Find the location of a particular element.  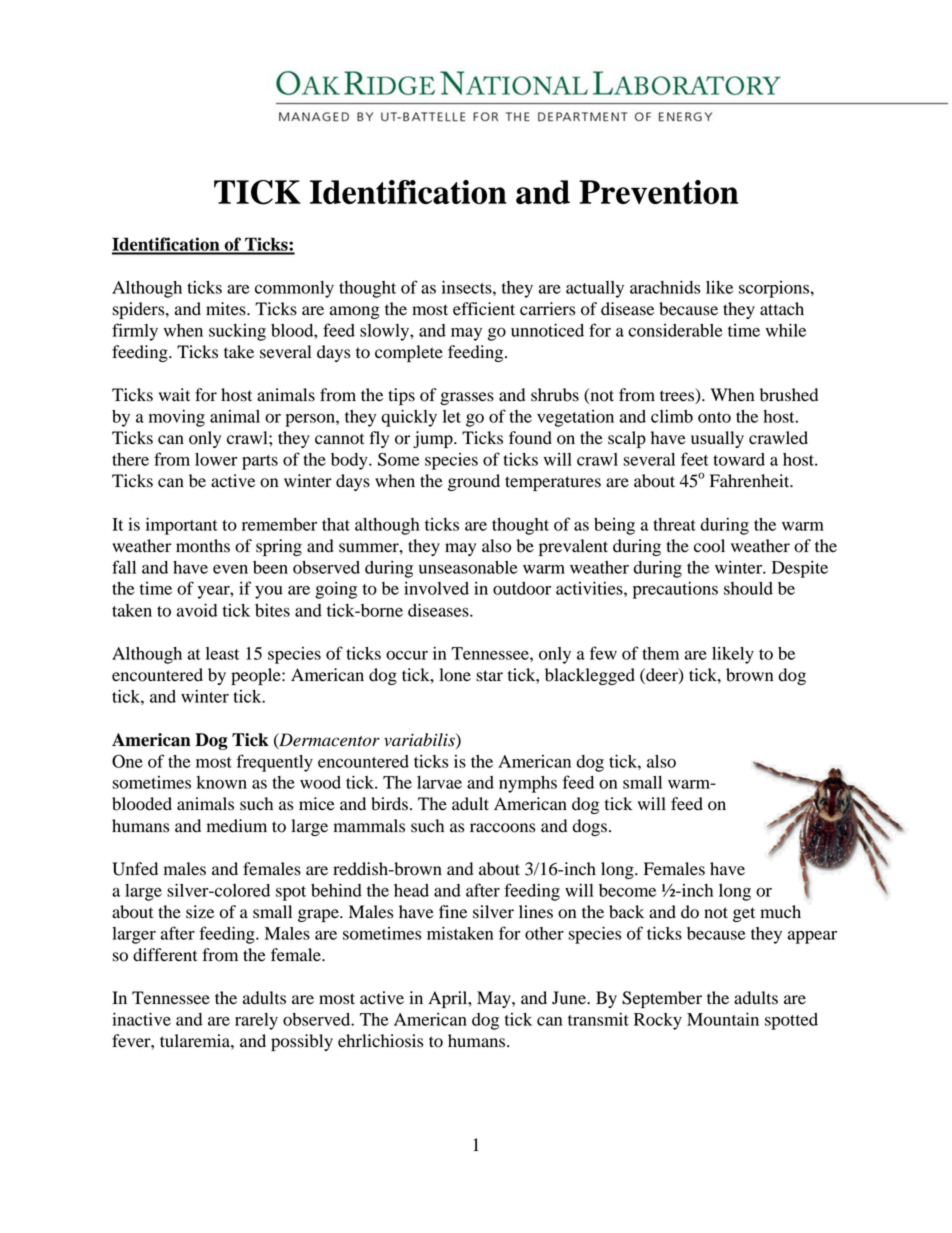

mites is located at coordinates (227, 309).
